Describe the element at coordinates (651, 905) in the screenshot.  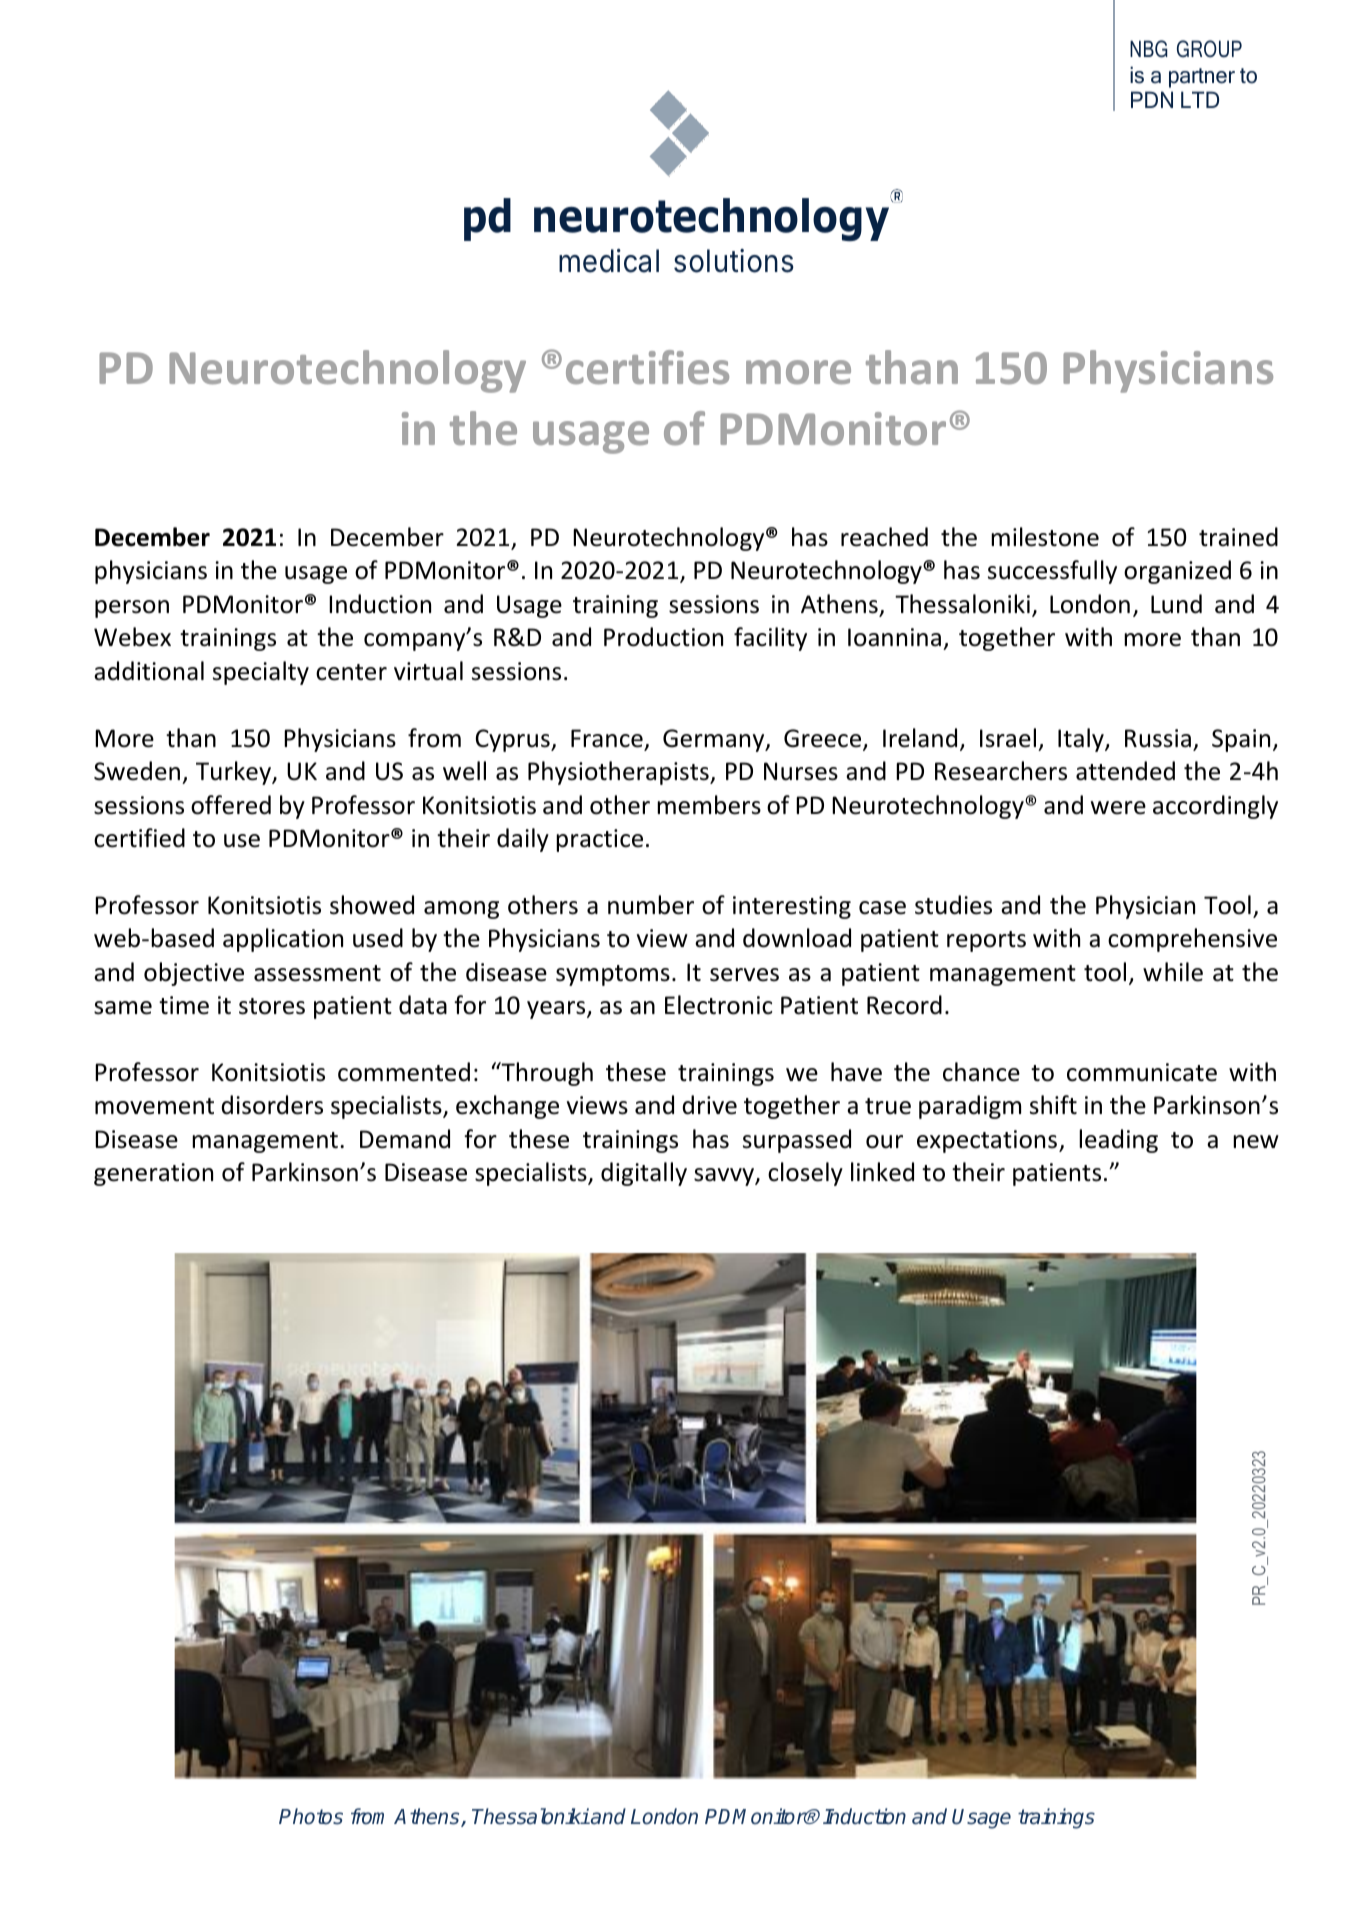
I see `number` at that location.
